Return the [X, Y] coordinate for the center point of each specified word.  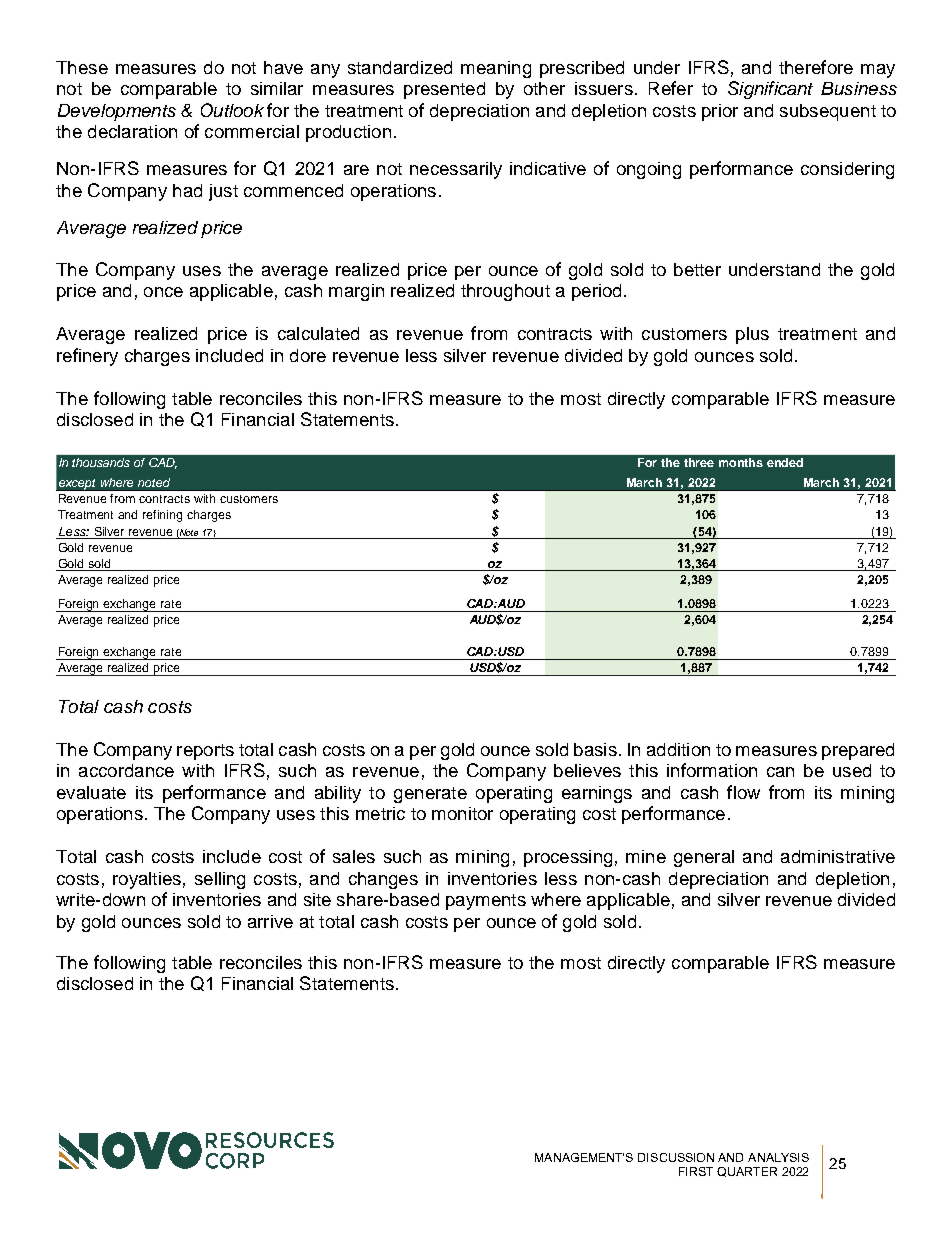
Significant [770, 90]
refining [162, 516]
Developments [117, 112]
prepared [858, 751]
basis [595, 749]
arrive [270, 921]
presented [444, 90]
